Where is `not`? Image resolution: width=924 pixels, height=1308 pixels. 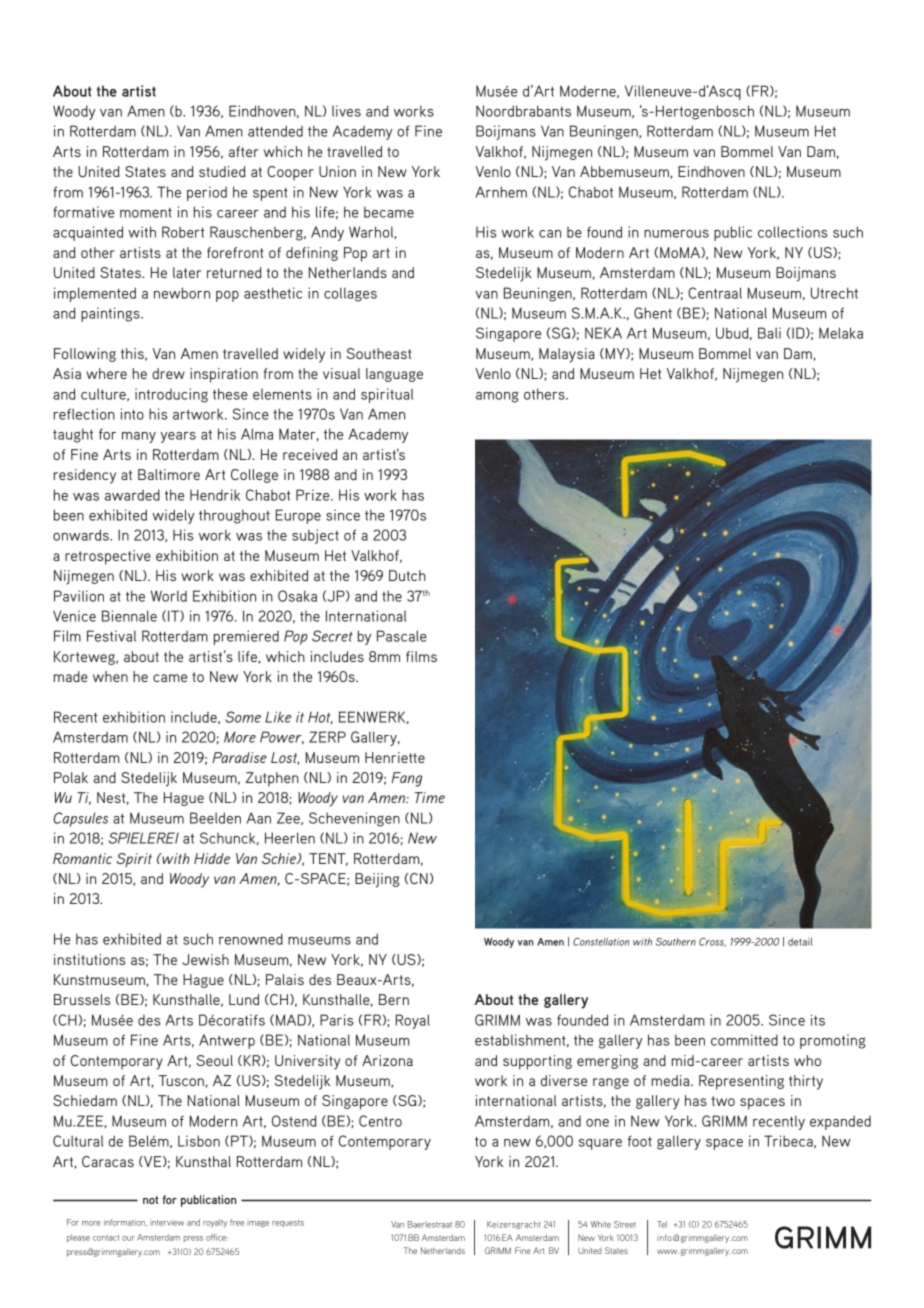 not is located at coordinates (150, 1200).
